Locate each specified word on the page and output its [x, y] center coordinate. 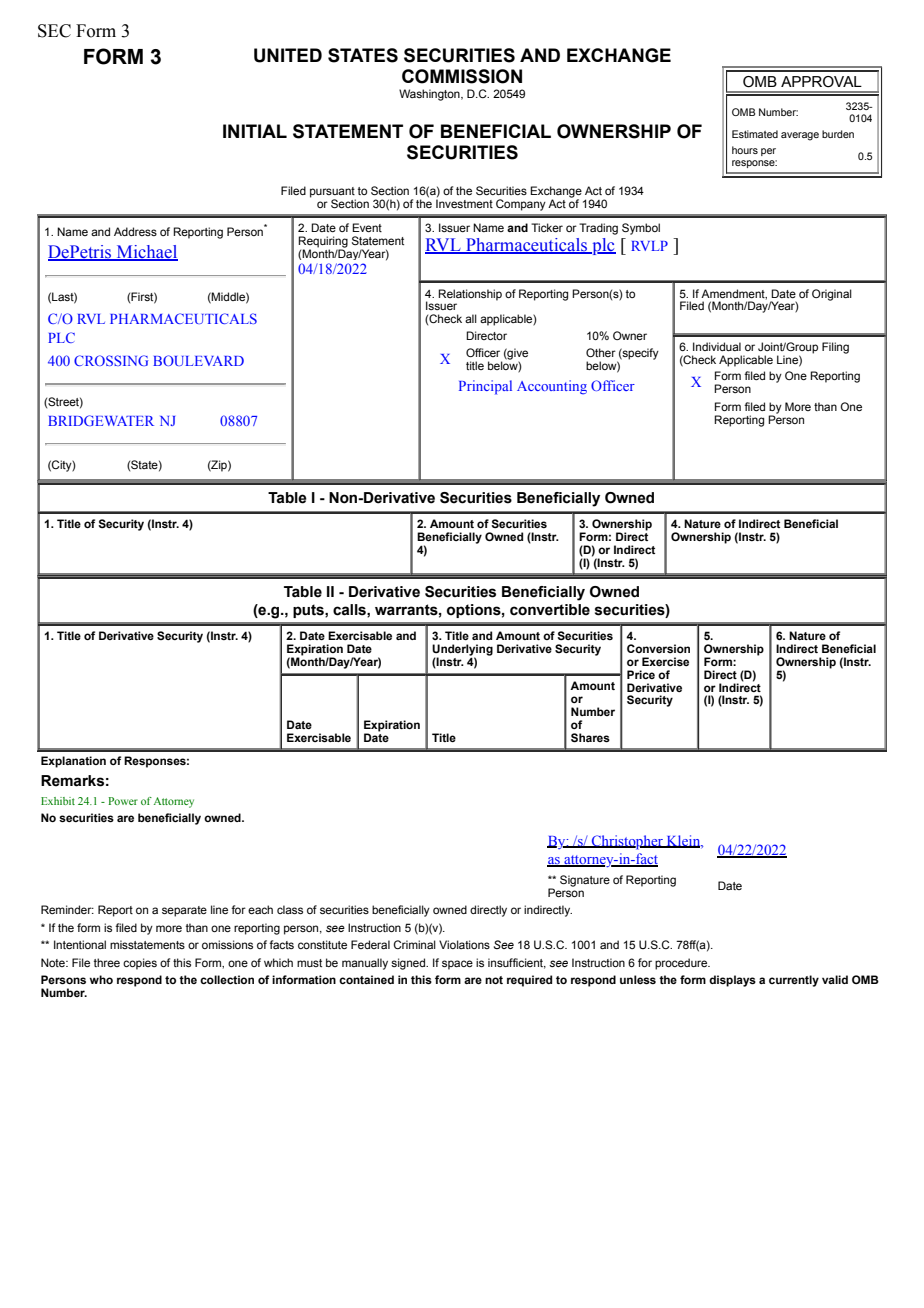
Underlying [462, 651]
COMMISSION [462, 76]
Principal [485, 387]
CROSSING [111, 360]
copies [140, 964]
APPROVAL [821, 82]
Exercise [665, 661]
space [457, 965]
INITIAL [255, 131]
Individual [717, 346]
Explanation [73, 762]
